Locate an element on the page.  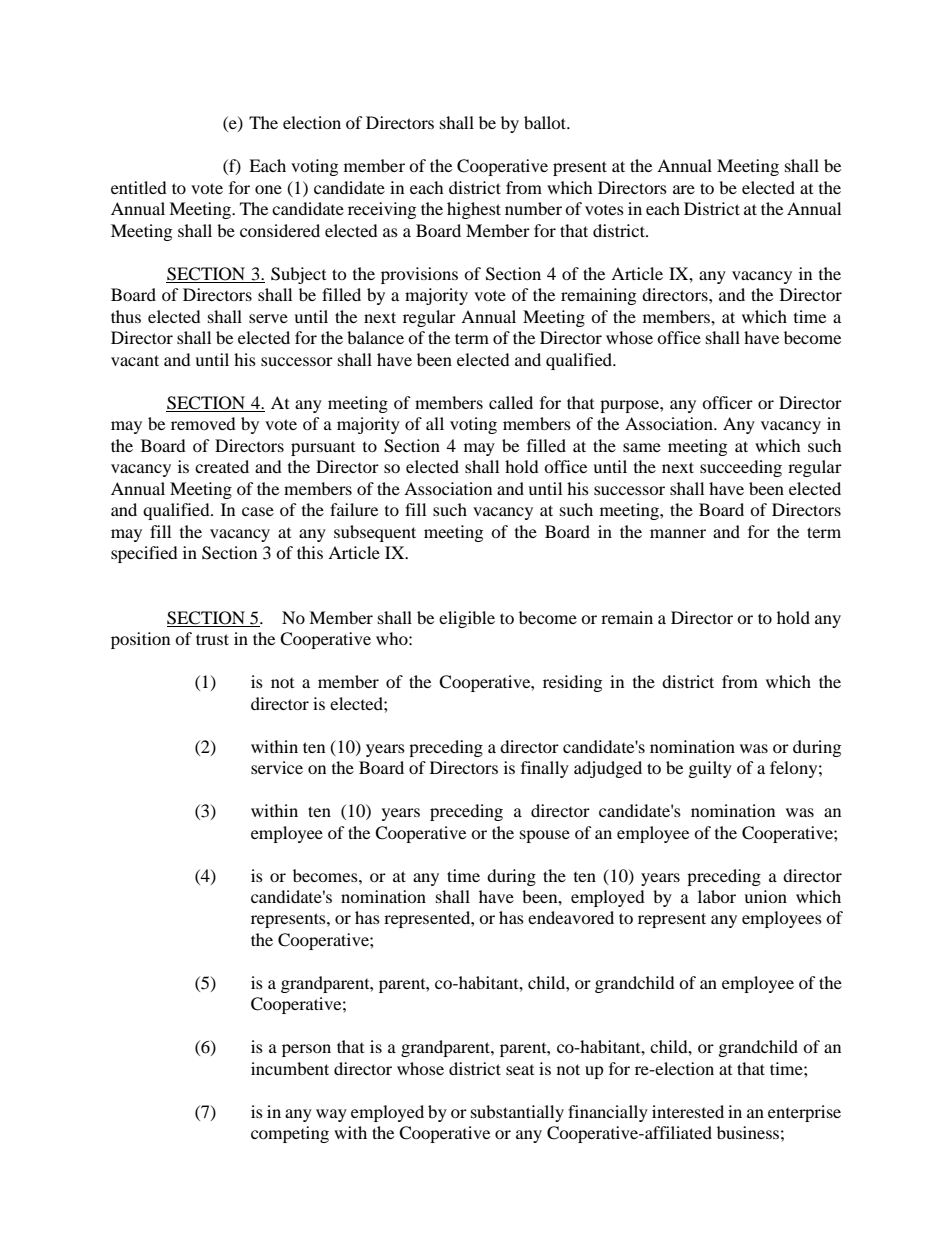
competing is located at coordinates (290, 1134).
